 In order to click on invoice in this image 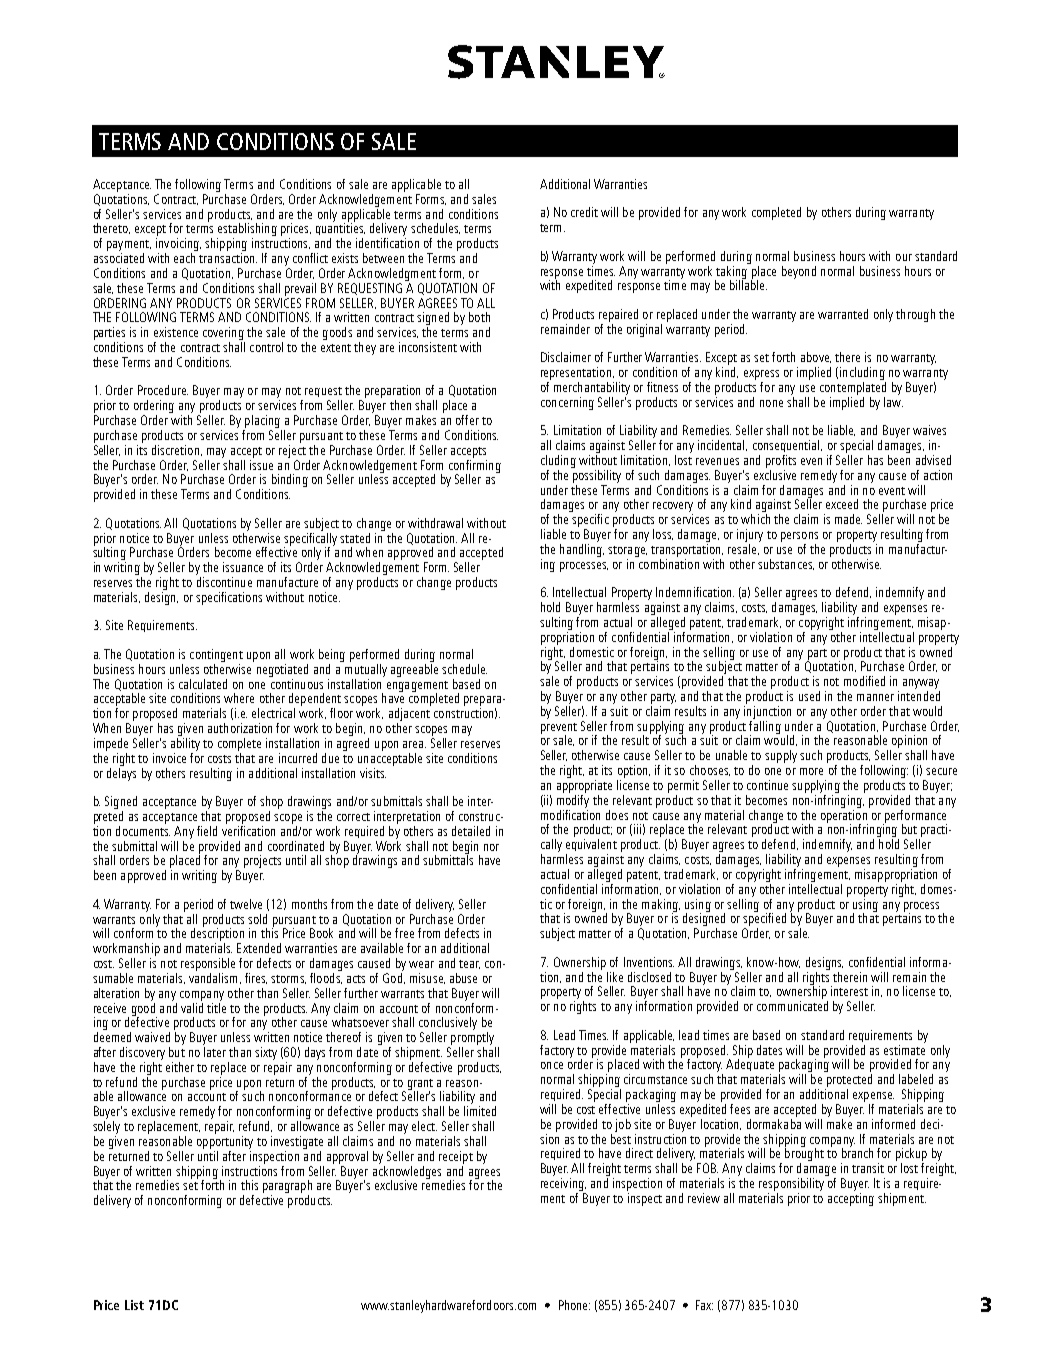, I will do `click(169, 758)`.
